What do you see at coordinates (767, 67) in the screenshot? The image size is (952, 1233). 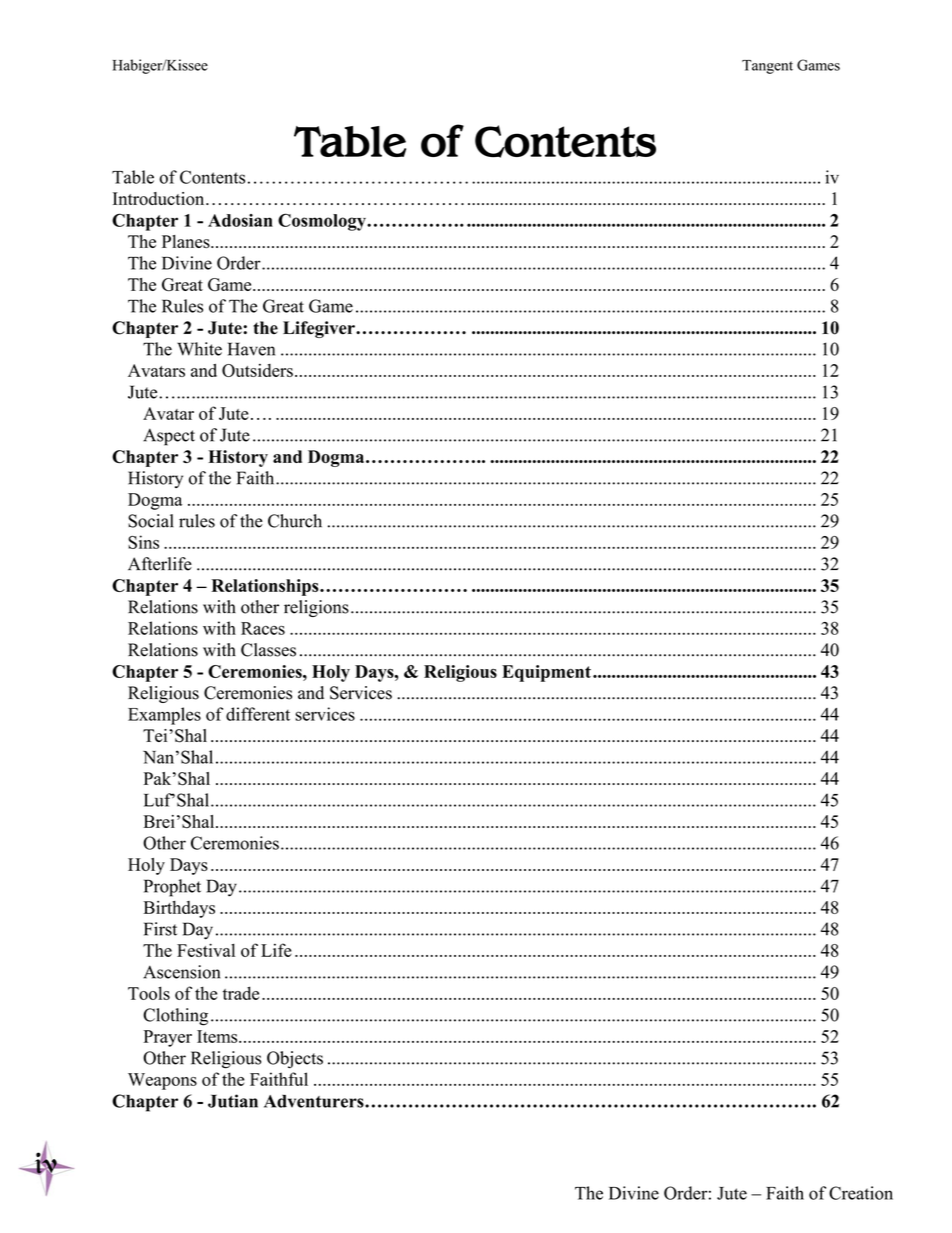 I see `Tangent` at bounding box center [767, 67].
